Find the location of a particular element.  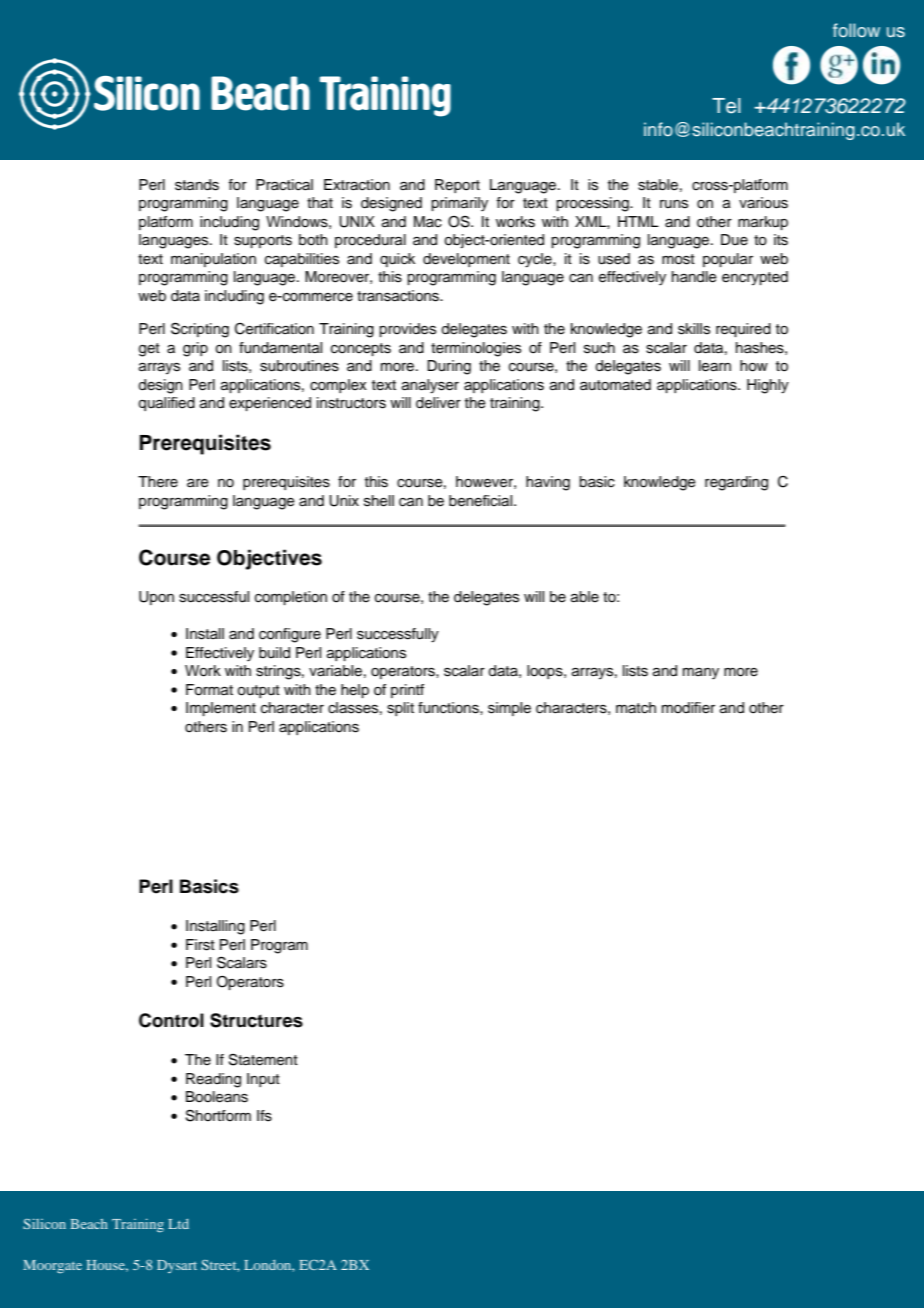

Implement is located at coordinates (221, 709).
